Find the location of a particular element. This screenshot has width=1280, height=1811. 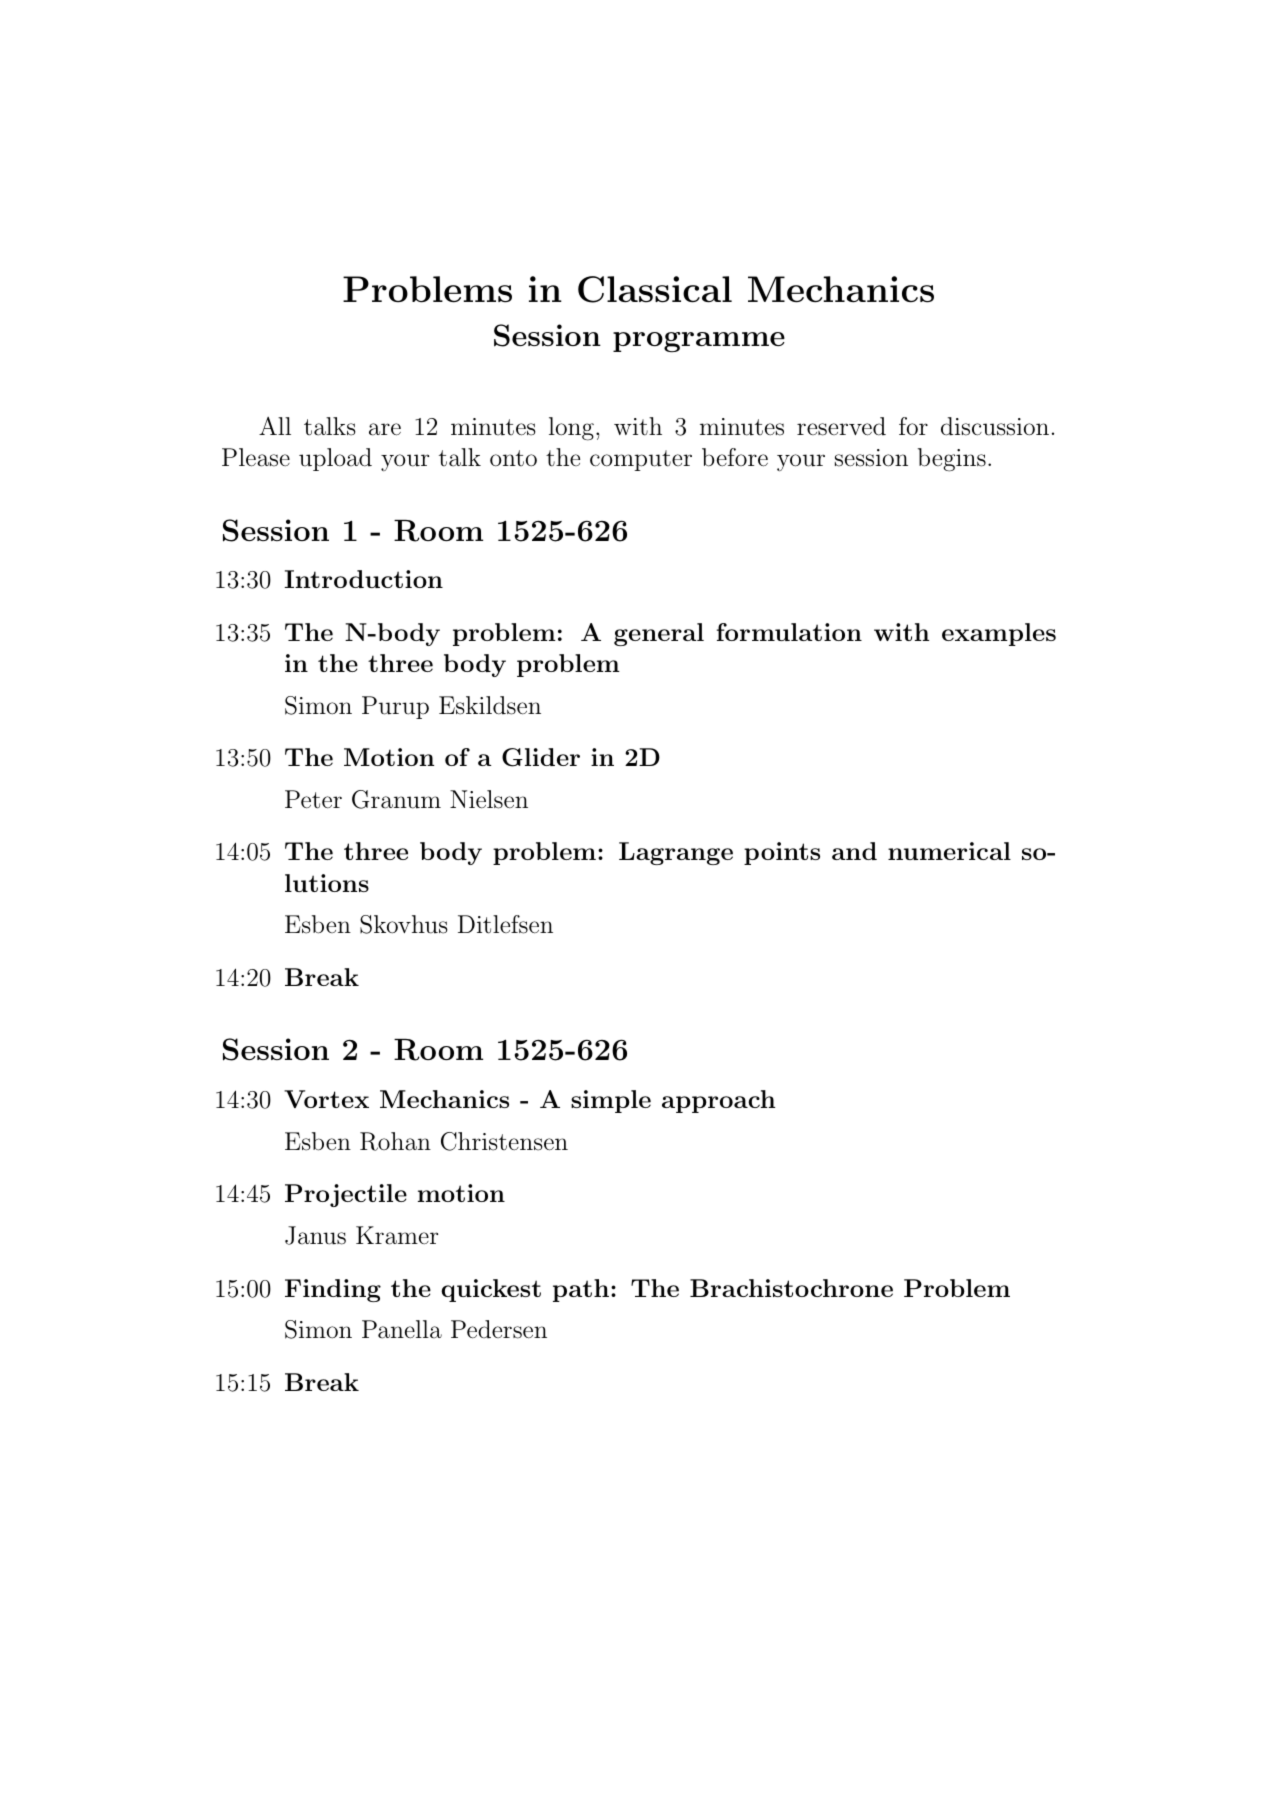

general is located at coordinates (659, 634).
